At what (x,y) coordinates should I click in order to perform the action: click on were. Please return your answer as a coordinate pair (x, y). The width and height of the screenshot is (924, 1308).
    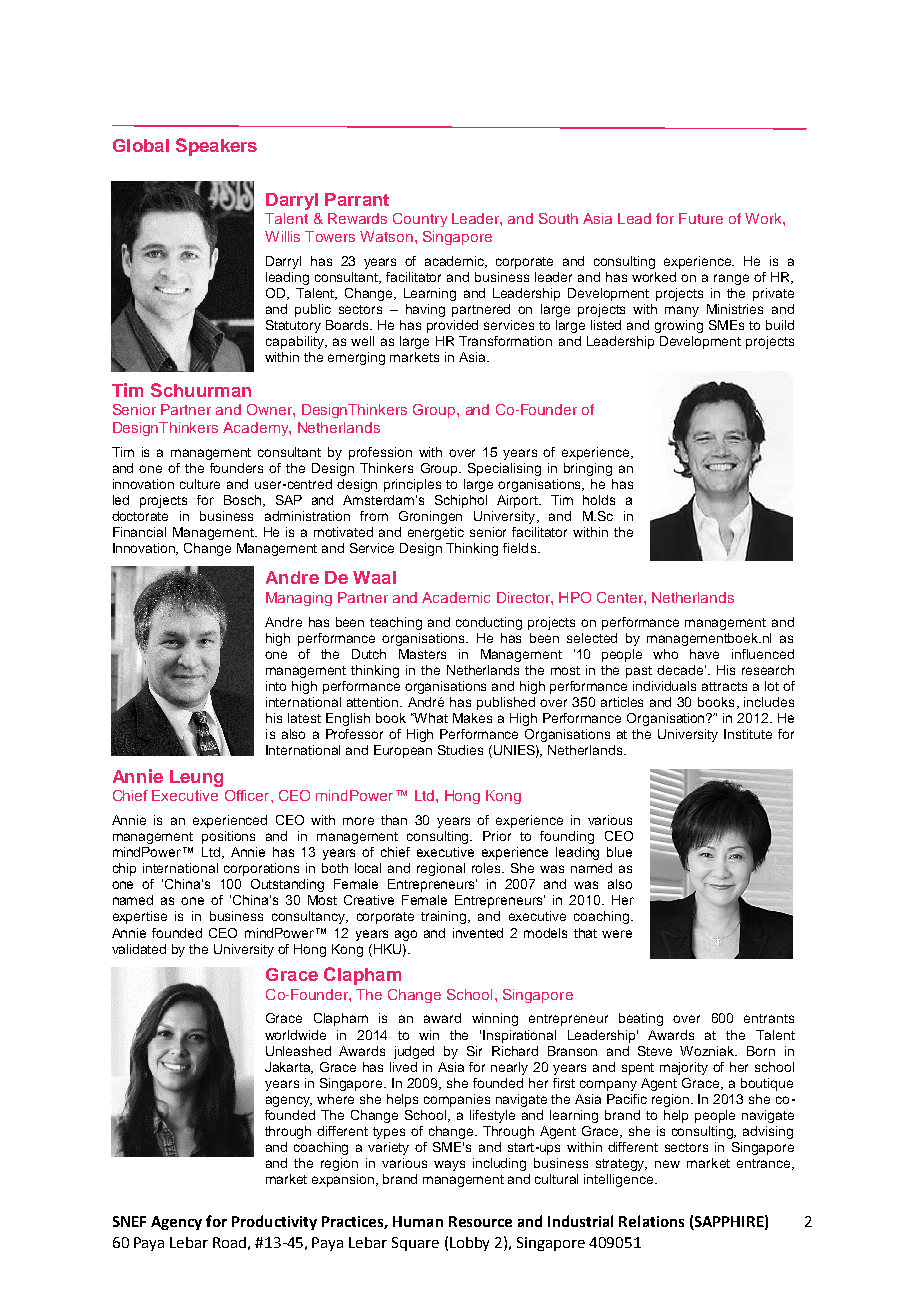
    Looking at the image, I should click on (617, 934).
